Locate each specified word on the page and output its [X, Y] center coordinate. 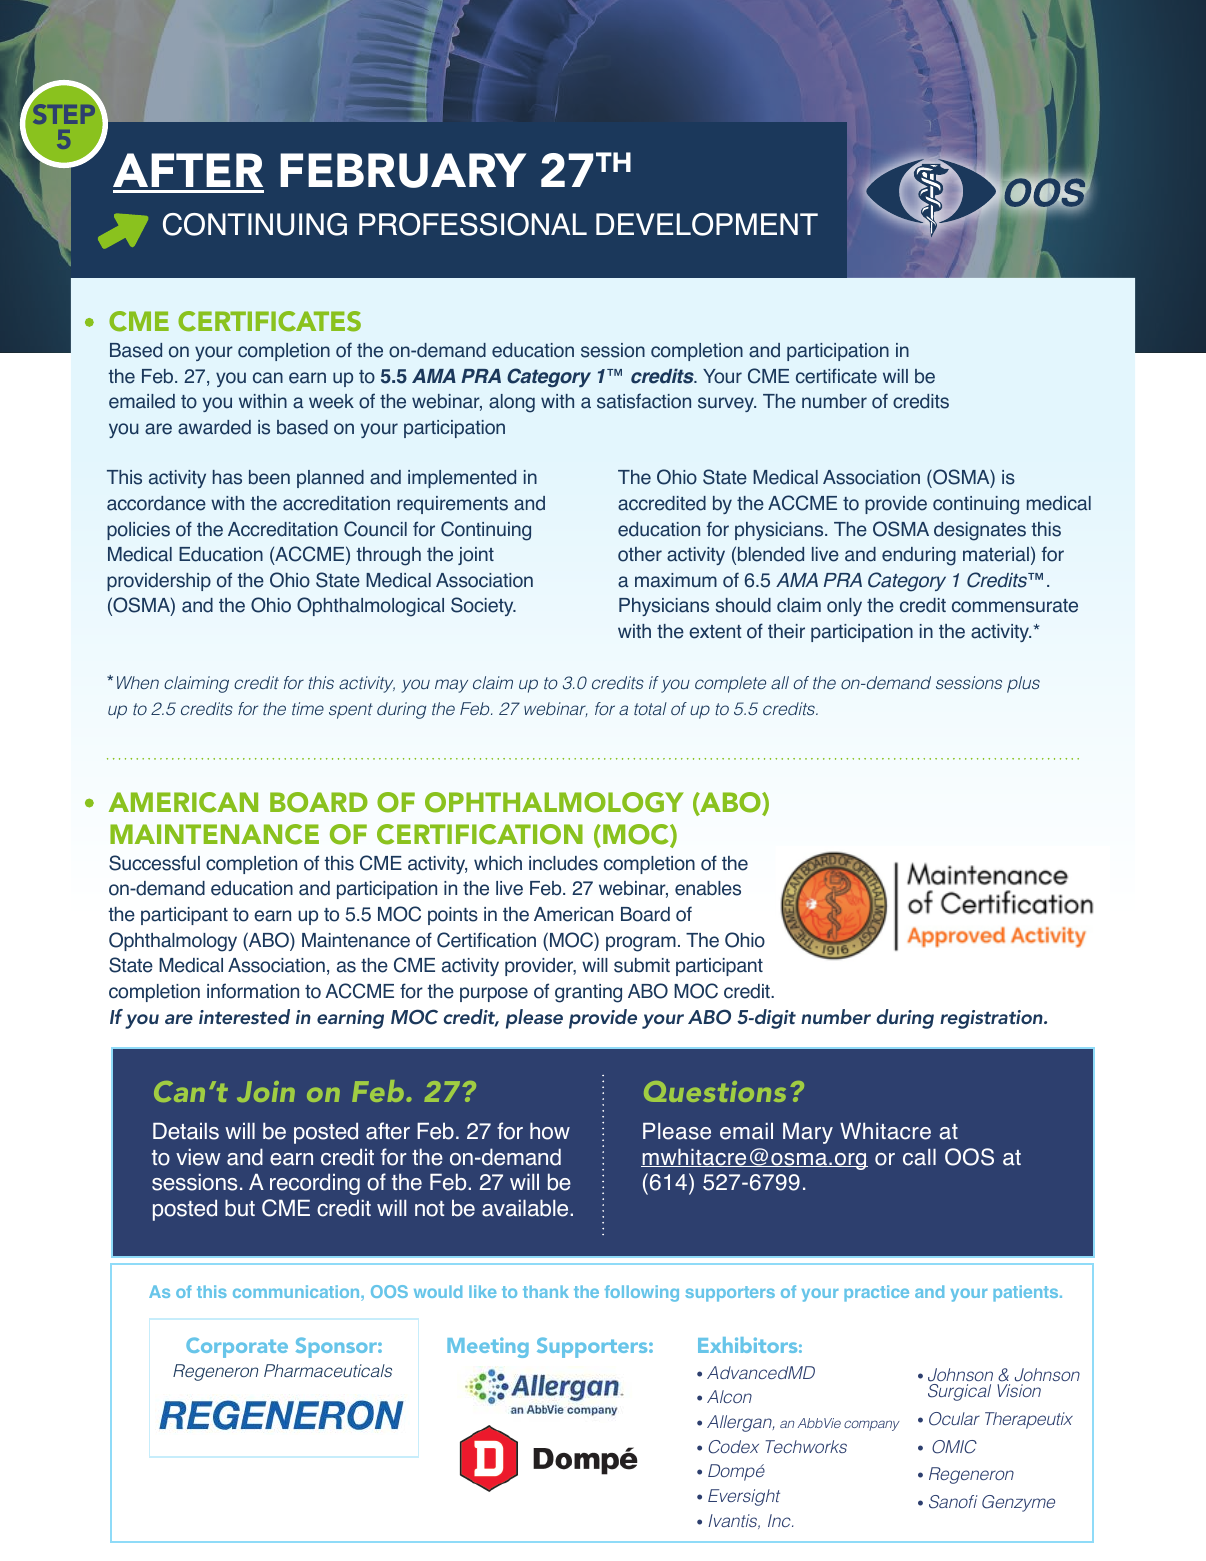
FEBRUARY [403, 170]
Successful [154, 863]
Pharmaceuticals [328, 1370]
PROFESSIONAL [473, 224]
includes [563, 863]
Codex [733, 1447]
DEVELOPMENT [707, 224]
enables [708, 888]
